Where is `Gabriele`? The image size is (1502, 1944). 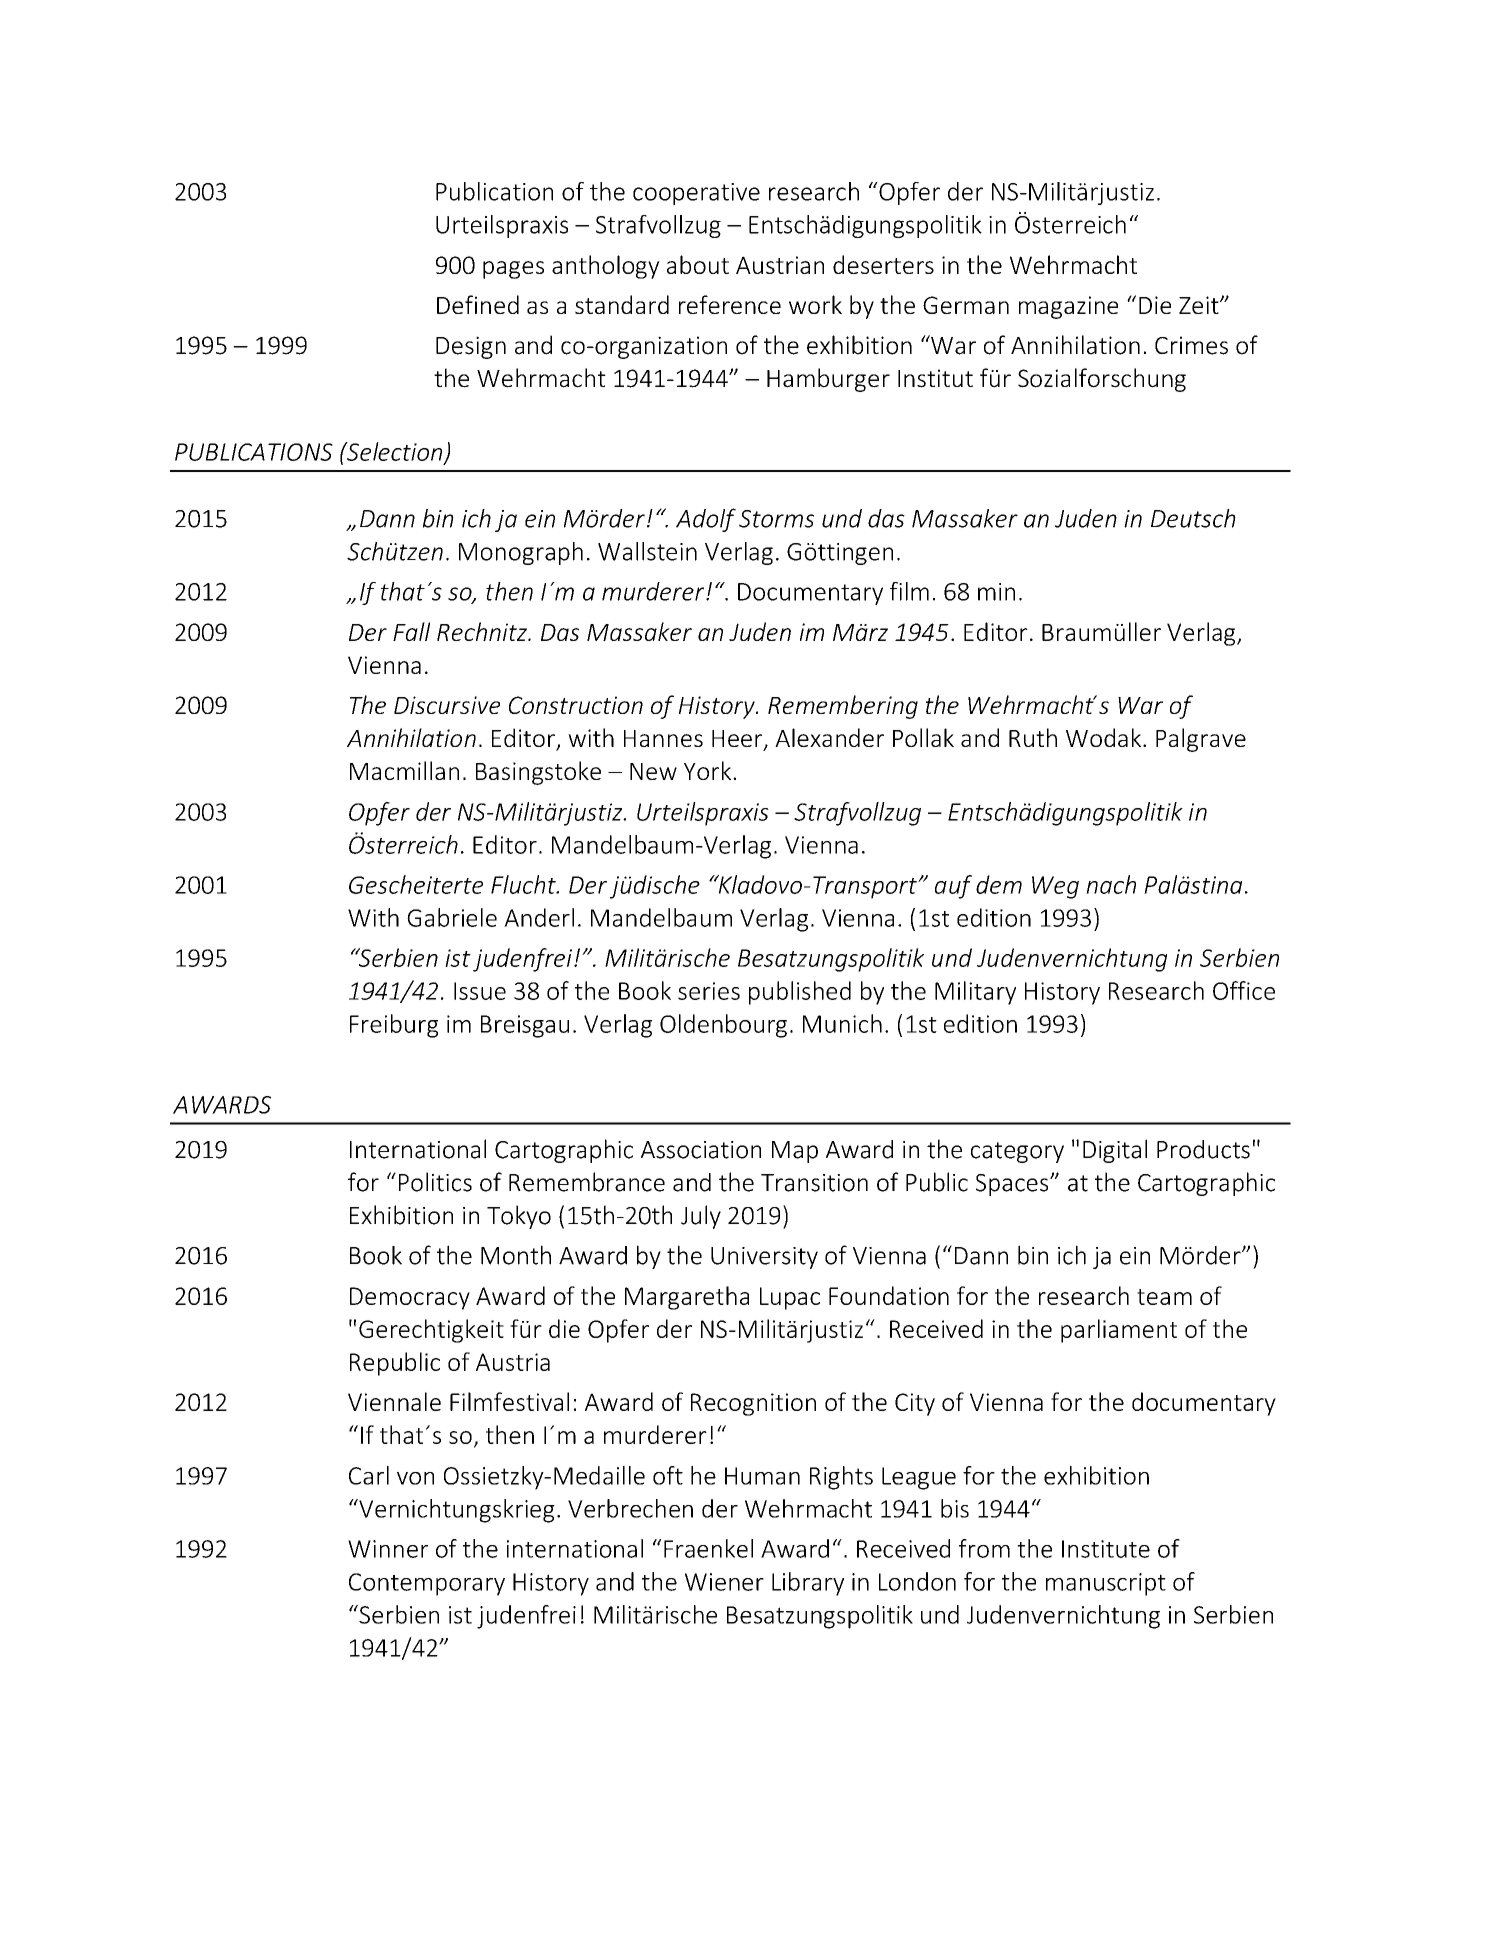 Gabriele is located at coordinates (452, 917).
